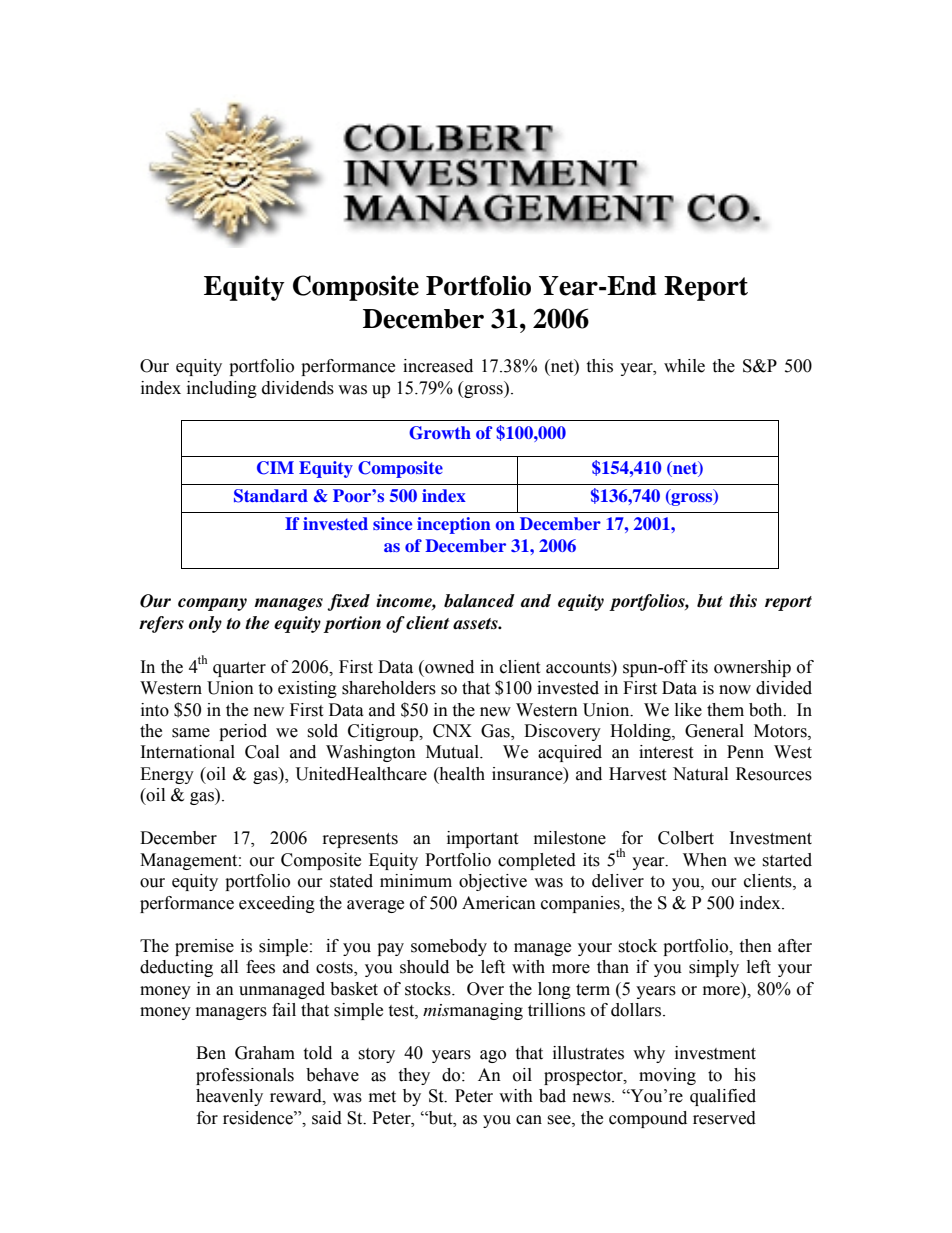 The width and height of the image is (952, 1233). Describe the element at coordinates (277, 904) in the image. I see `exceeding` at that location.
